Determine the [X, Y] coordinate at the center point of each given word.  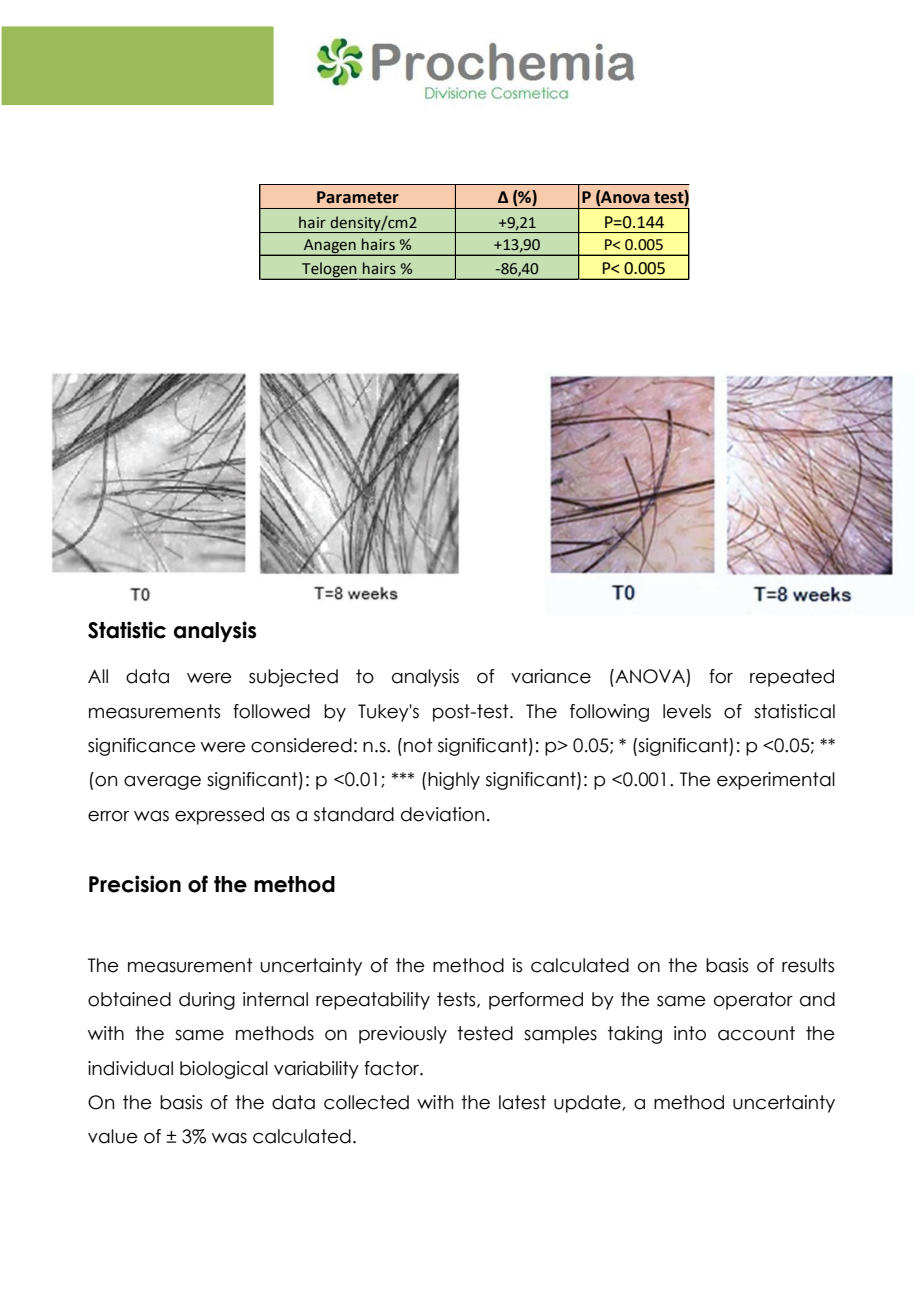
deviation [442, 814]
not [418, 745]
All [98, 676]
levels [687, 711]
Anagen [330, 247]
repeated [792, 678]
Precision [135, 884]
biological [224, 1070]
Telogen [329, 271]
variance [551, 676]
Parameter [358, 197]
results [808, 965]
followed [271, 711]
